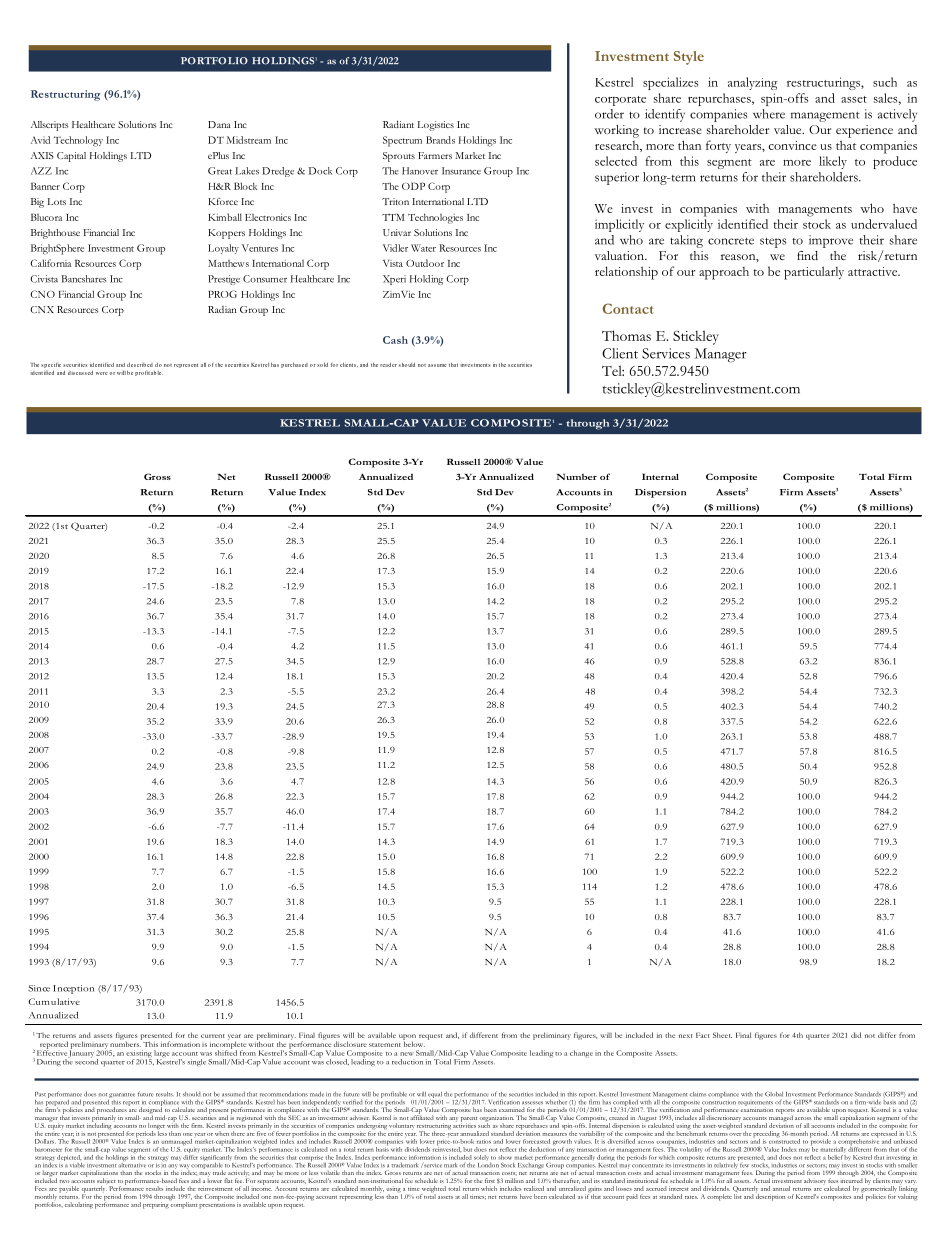 This screenshot has width=952, height=1233. Describe the element at coordinates (219, 124) in the screenshot. I see `Dana` at that location.
